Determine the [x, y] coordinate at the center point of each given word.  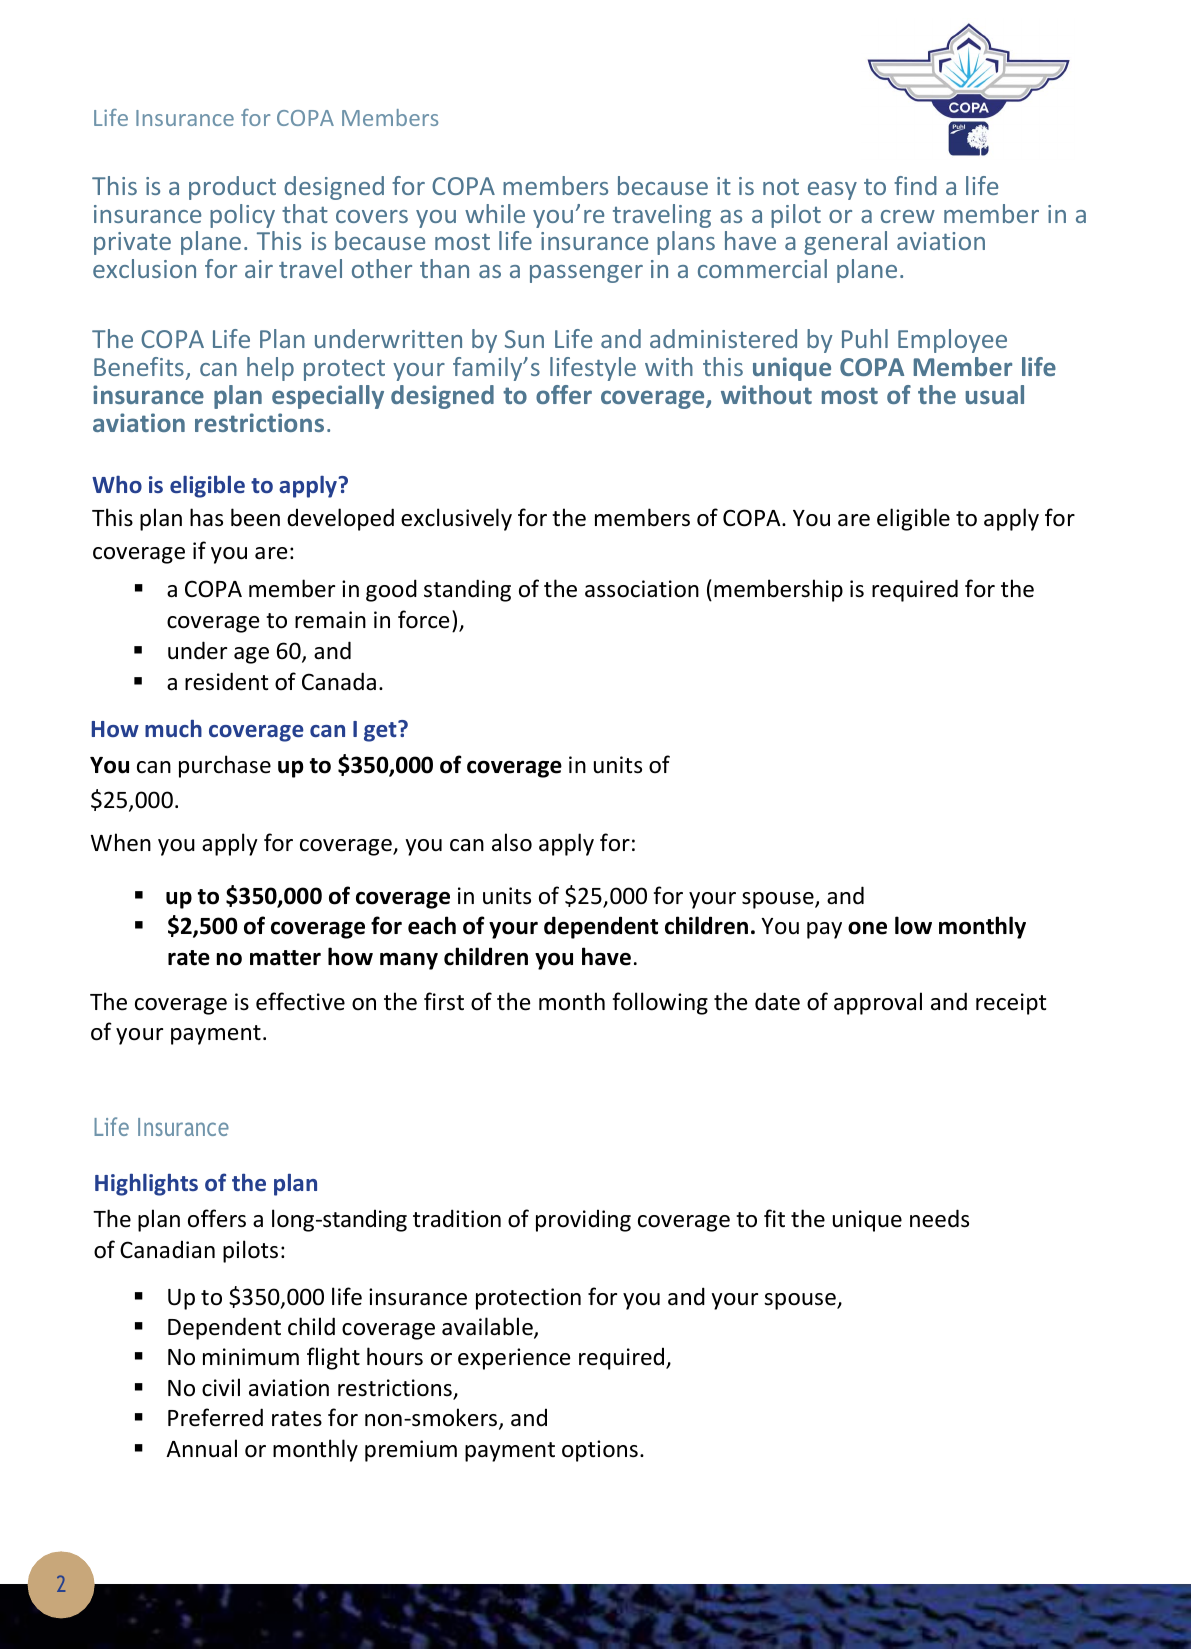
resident [226, 681]
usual [994, 394]
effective [300, 1001]
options [600, 1451]
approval [878, 1003]
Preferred [215, 1417]
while [495, 213]
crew [908, 216]
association [642, 589]
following [660, 1003]
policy [242, 216]
